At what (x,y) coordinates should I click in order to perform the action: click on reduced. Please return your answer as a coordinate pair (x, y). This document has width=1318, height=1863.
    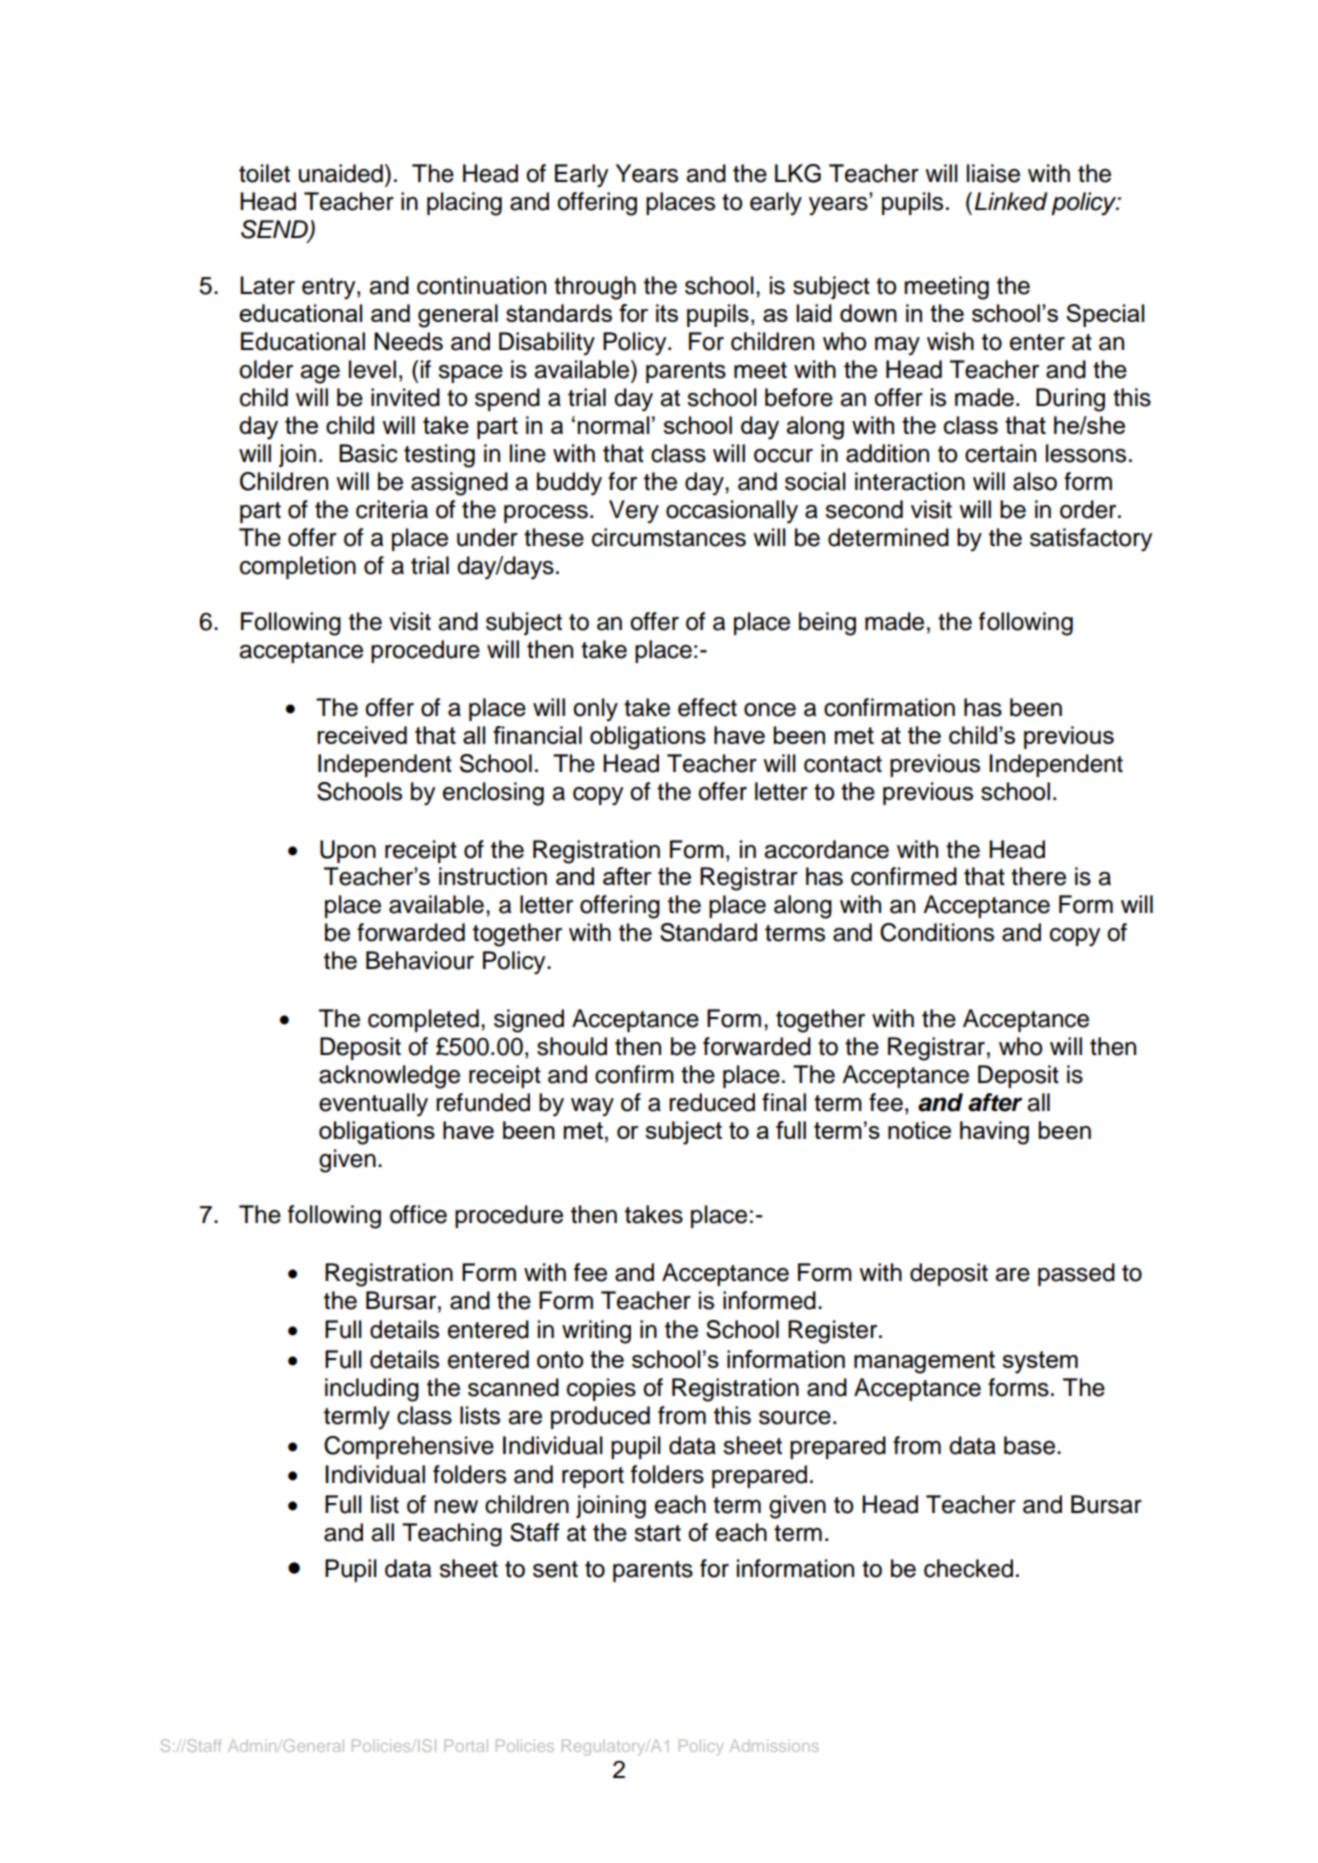
    Looking at the image, I should click on (712, 1102).
